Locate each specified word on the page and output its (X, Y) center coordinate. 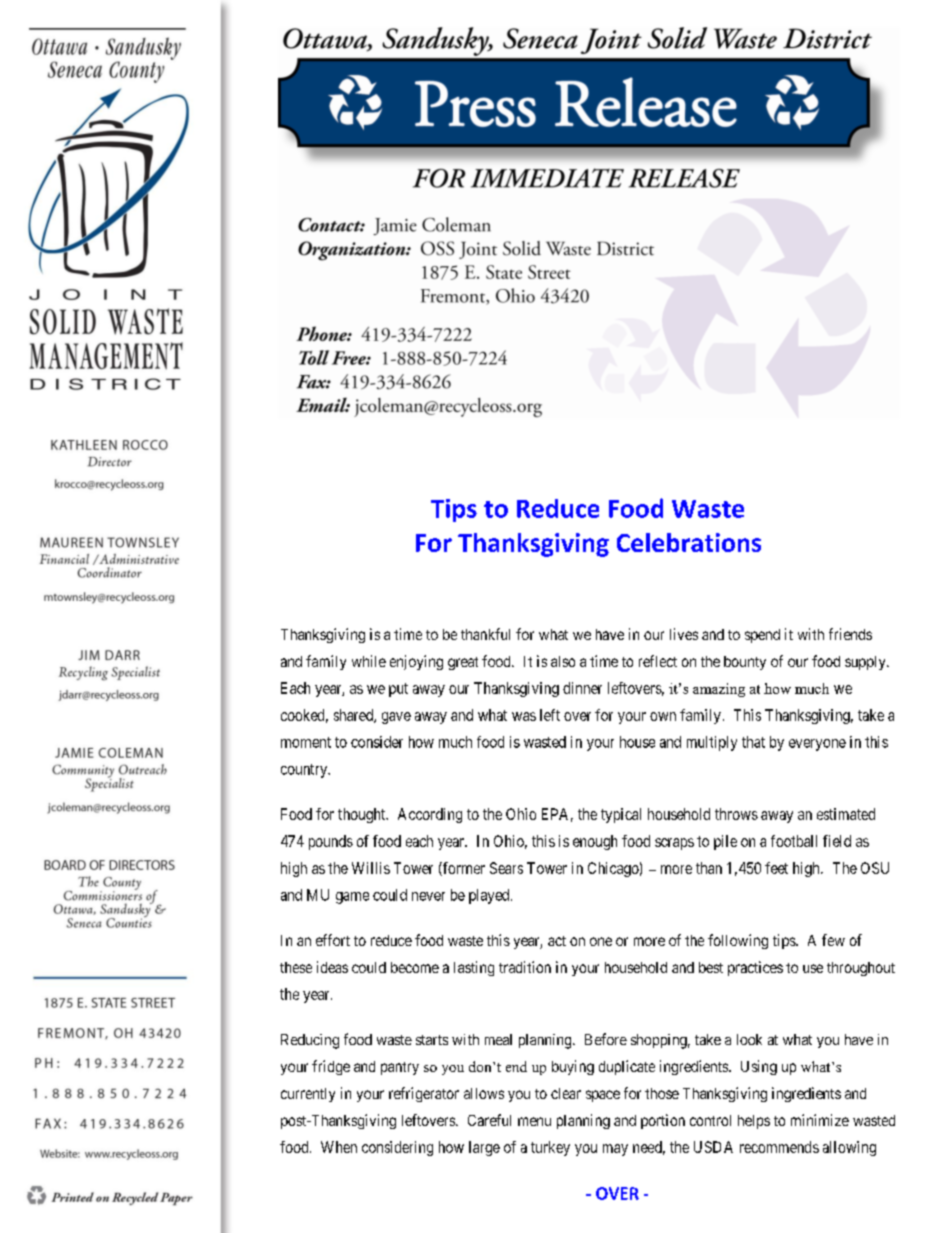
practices (755, 968)
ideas (332, 967)
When (339, 1147)
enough (595, 842)
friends (850, 634)
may (615, 1150)
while (369, 661)
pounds (331, 842)
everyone (817, 745)
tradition (525, 967)
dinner (582, 688)
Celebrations (689, 542)
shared (354, 716)
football (794, 841)
